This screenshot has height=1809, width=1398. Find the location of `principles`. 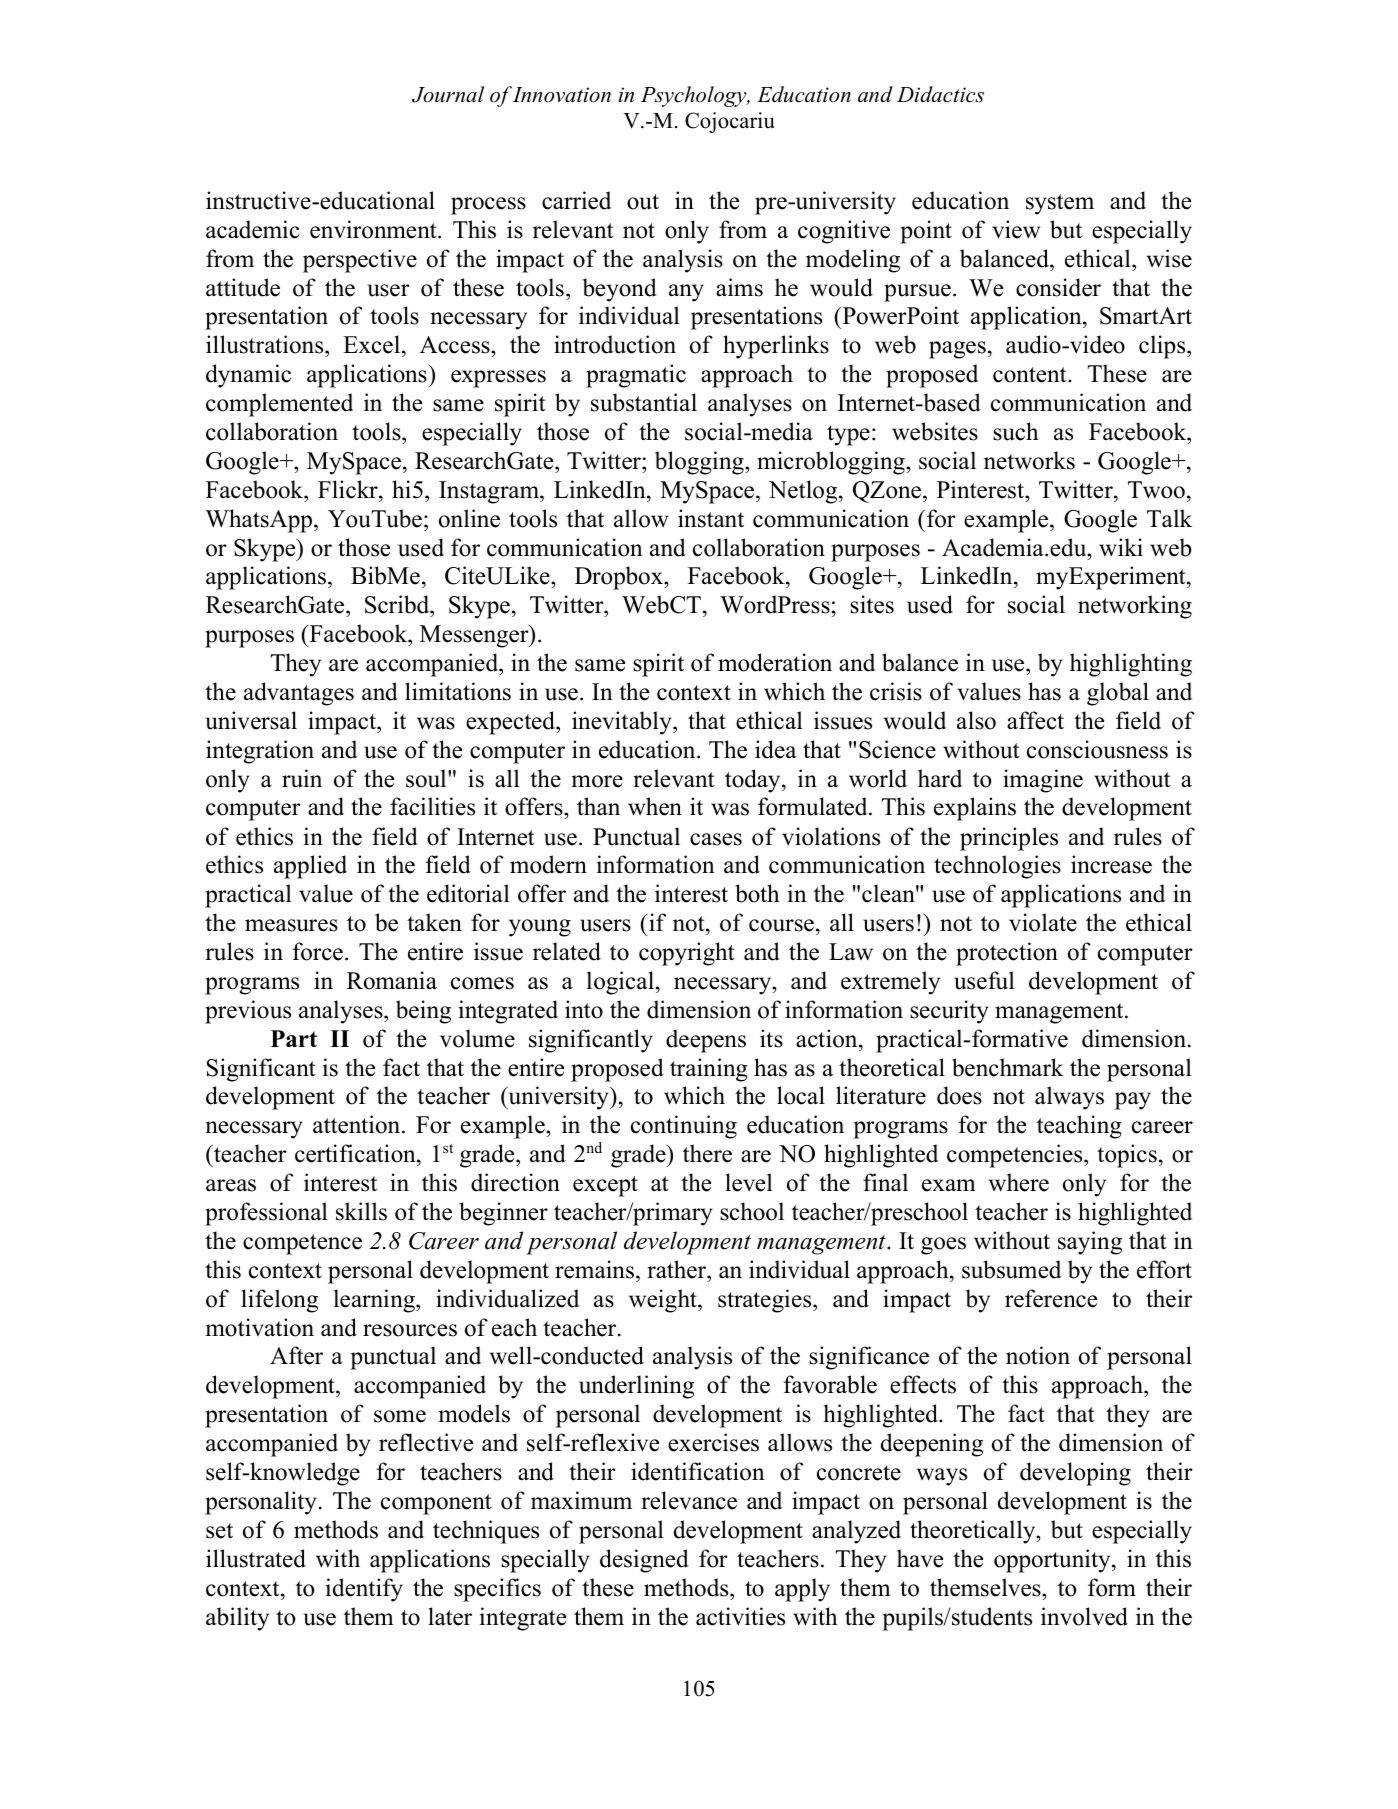

principles is located at coordinates (1009, 839).
